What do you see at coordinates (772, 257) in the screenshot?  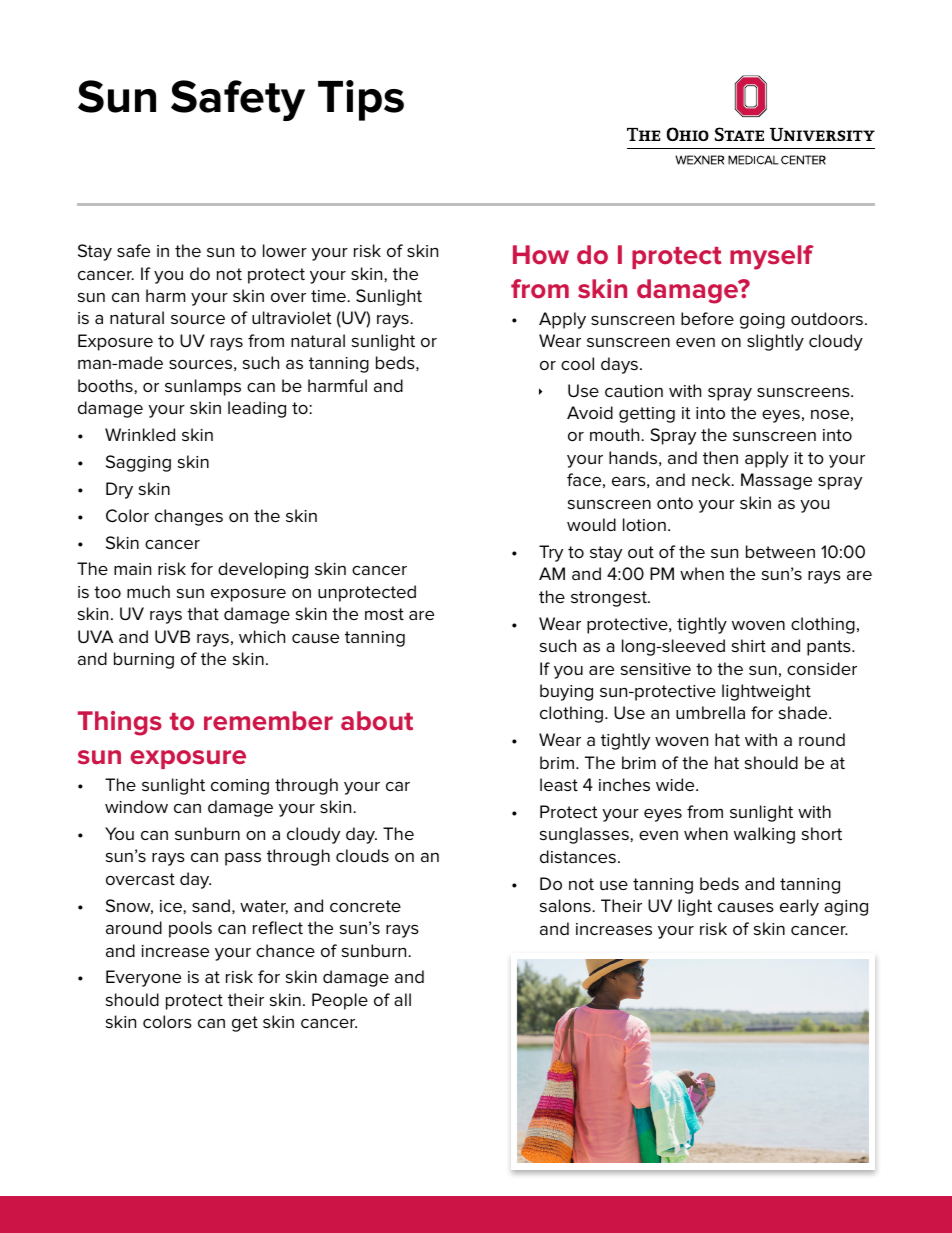 I see `myself` at bounding box center [772, 257].
